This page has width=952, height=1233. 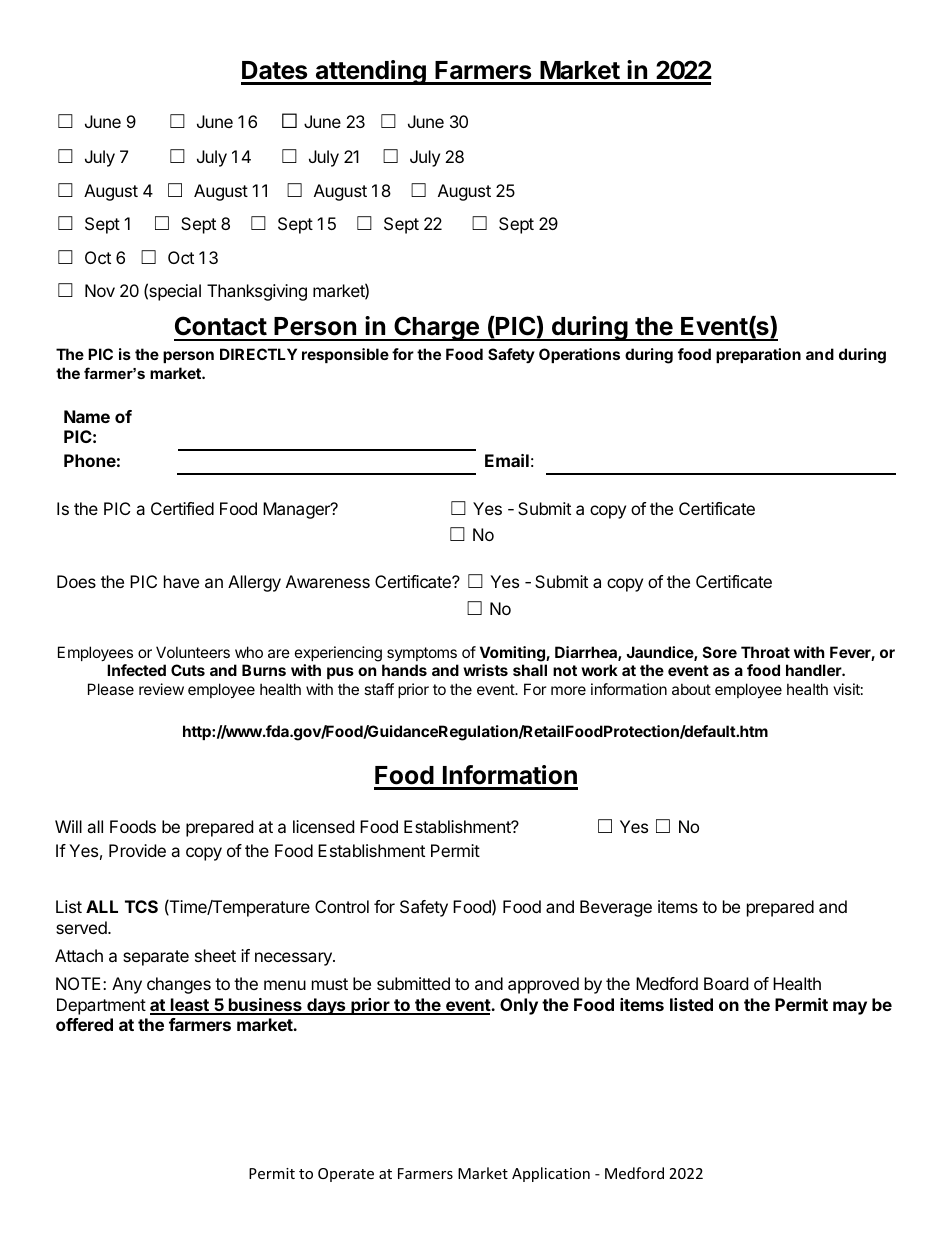 What do you see at coordinates (758, 355) in the page?
I see `preparation` at bounding box center [758, 355].
